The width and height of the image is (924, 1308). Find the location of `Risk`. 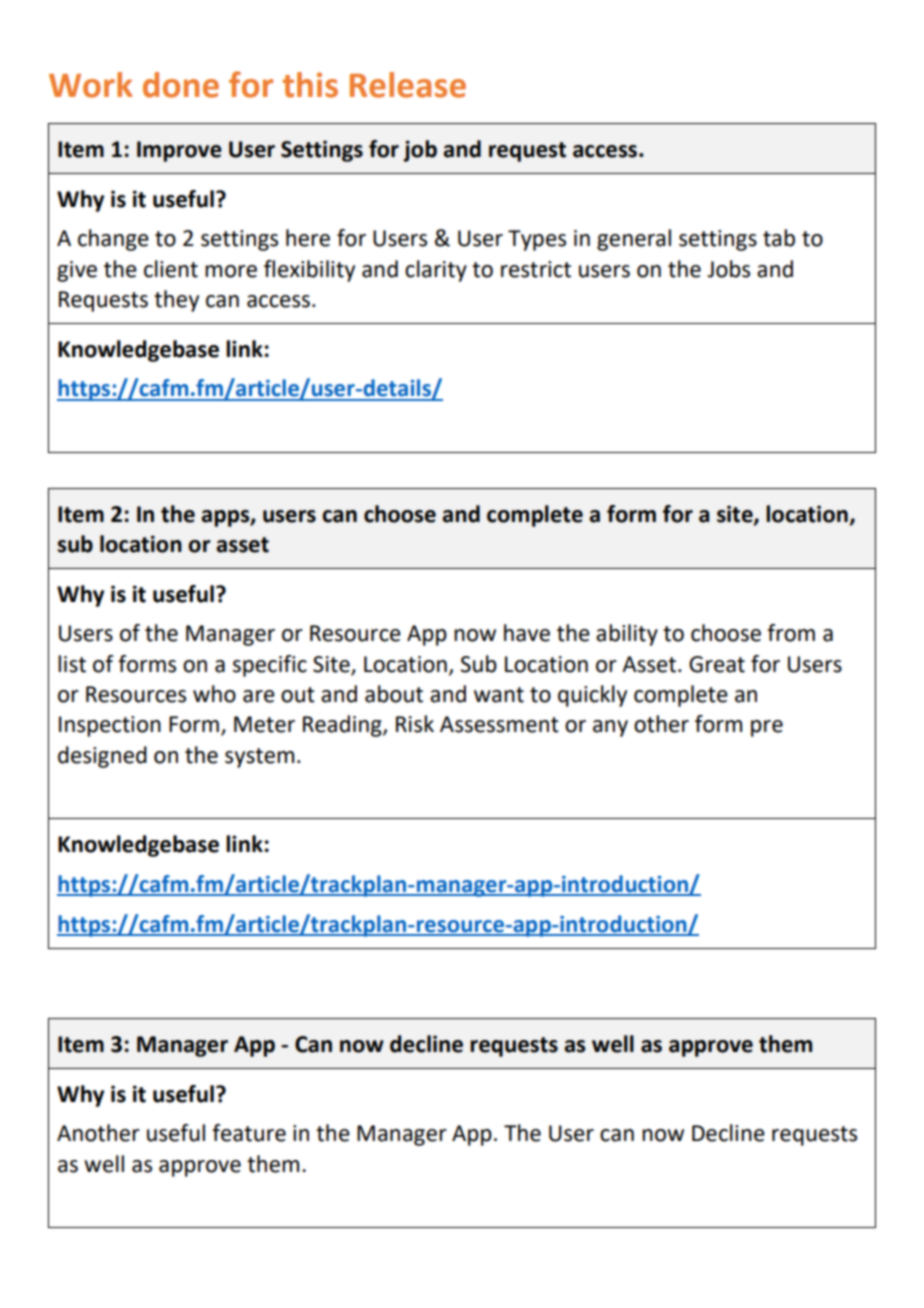

Risk is located at coordinates (415, 724).
